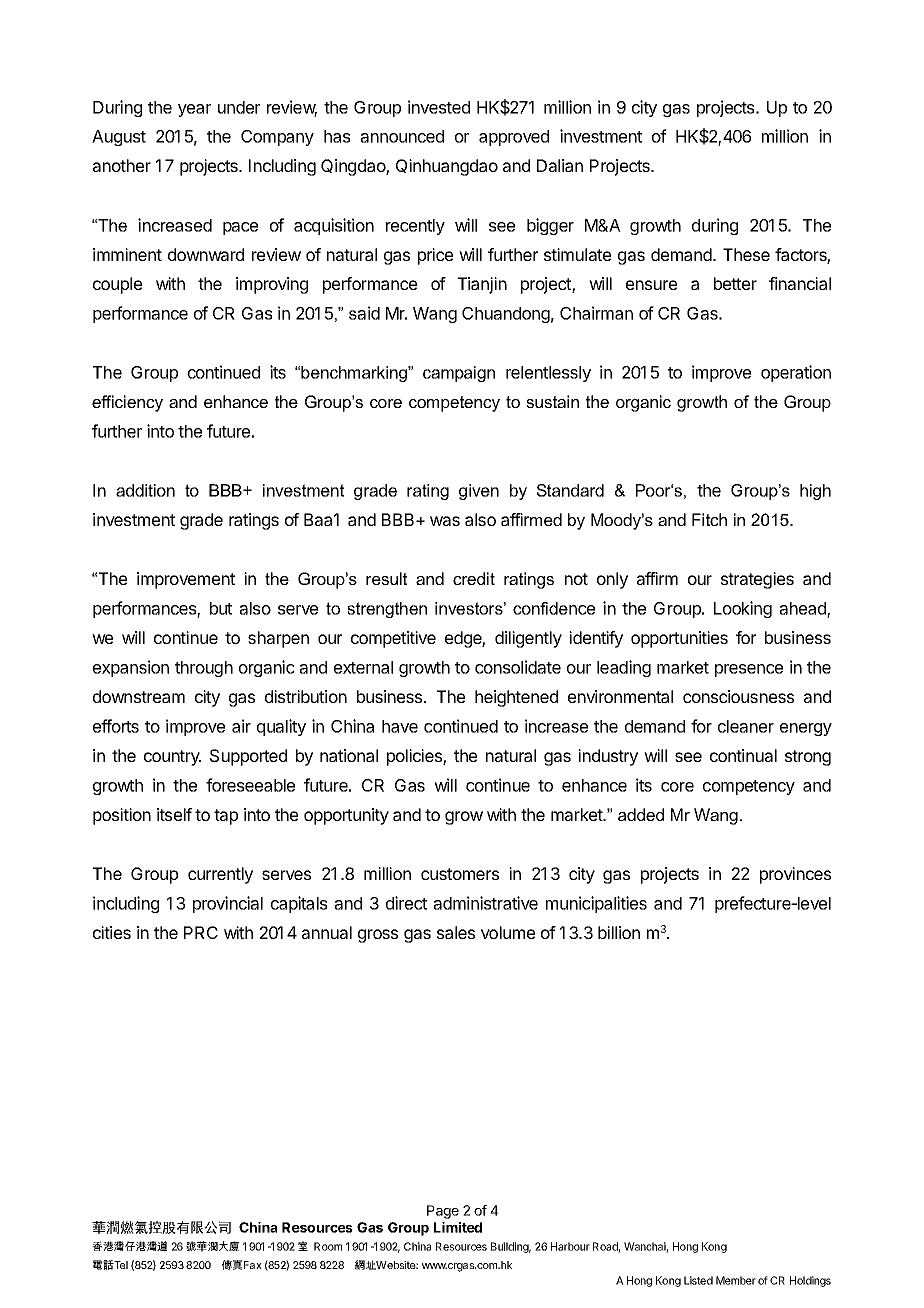  What do you see at coordinates (746, 254) in the screenshot?
I see `These` at bounding box center [746, 254].
